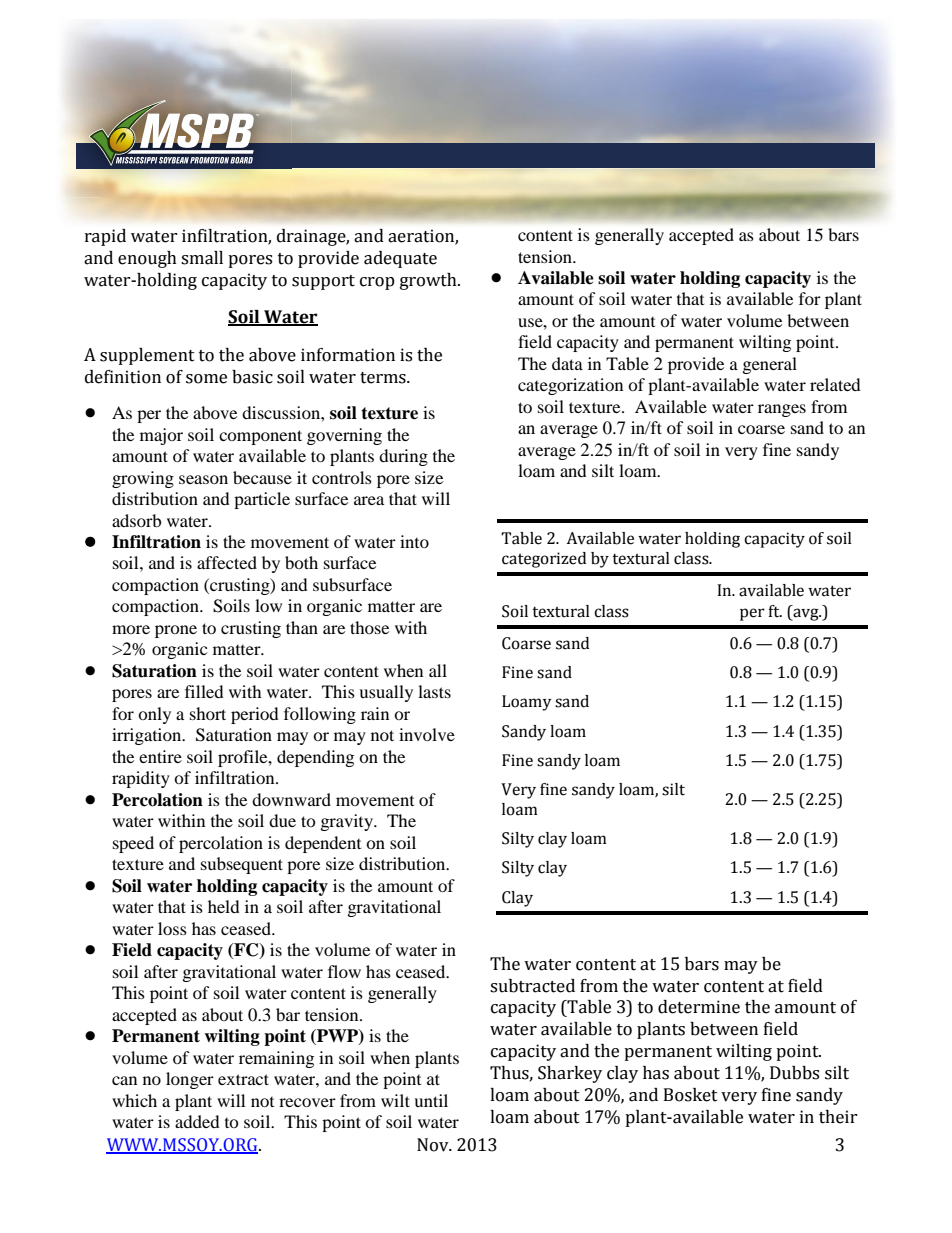  What do you see at coordinates (197, 1121) in the screenshot?
I see `added` at bounding box center [197, 1121].
